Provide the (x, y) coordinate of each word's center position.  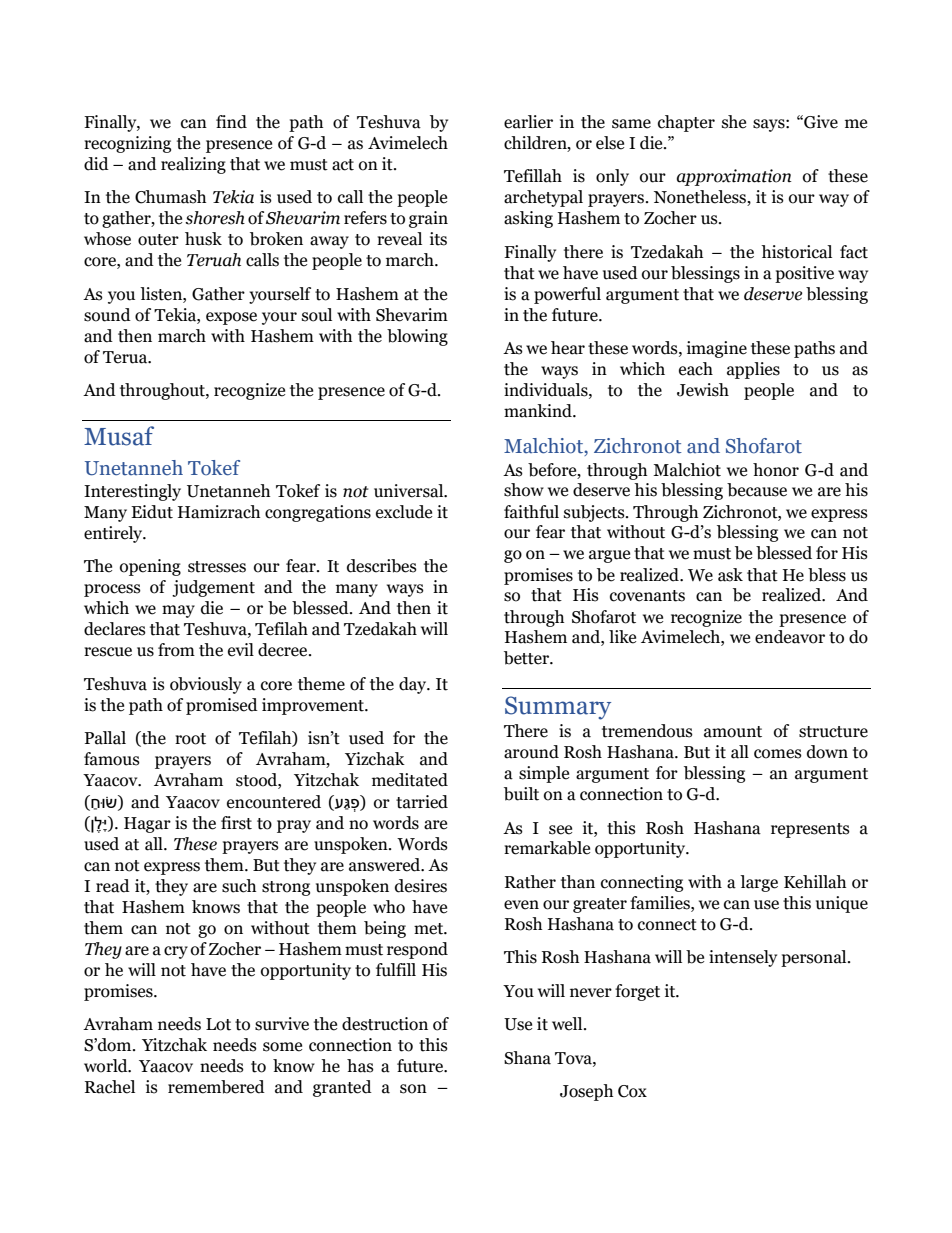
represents (810, 830)
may (178, 611)
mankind (539, 411)
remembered (216, 1087)
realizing (193, 165)
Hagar (147, 825)
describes (382, 566)
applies (753, 370)
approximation (734, 177)
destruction (385, 1024)
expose (231, 318)
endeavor (790, 637)
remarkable (547, 848)
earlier (528, 122)
